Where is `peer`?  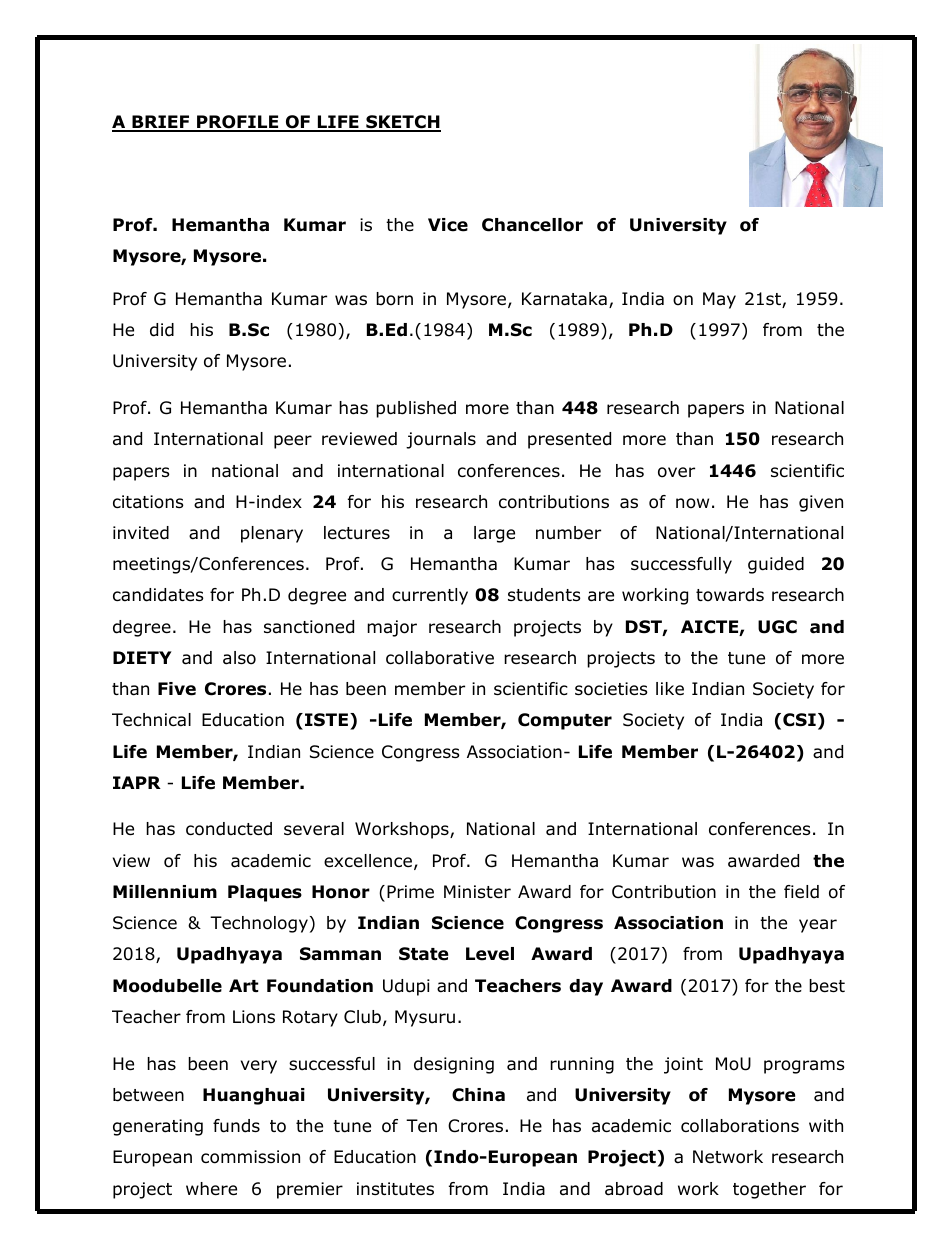
peer is located at coordinates (293, 442).
